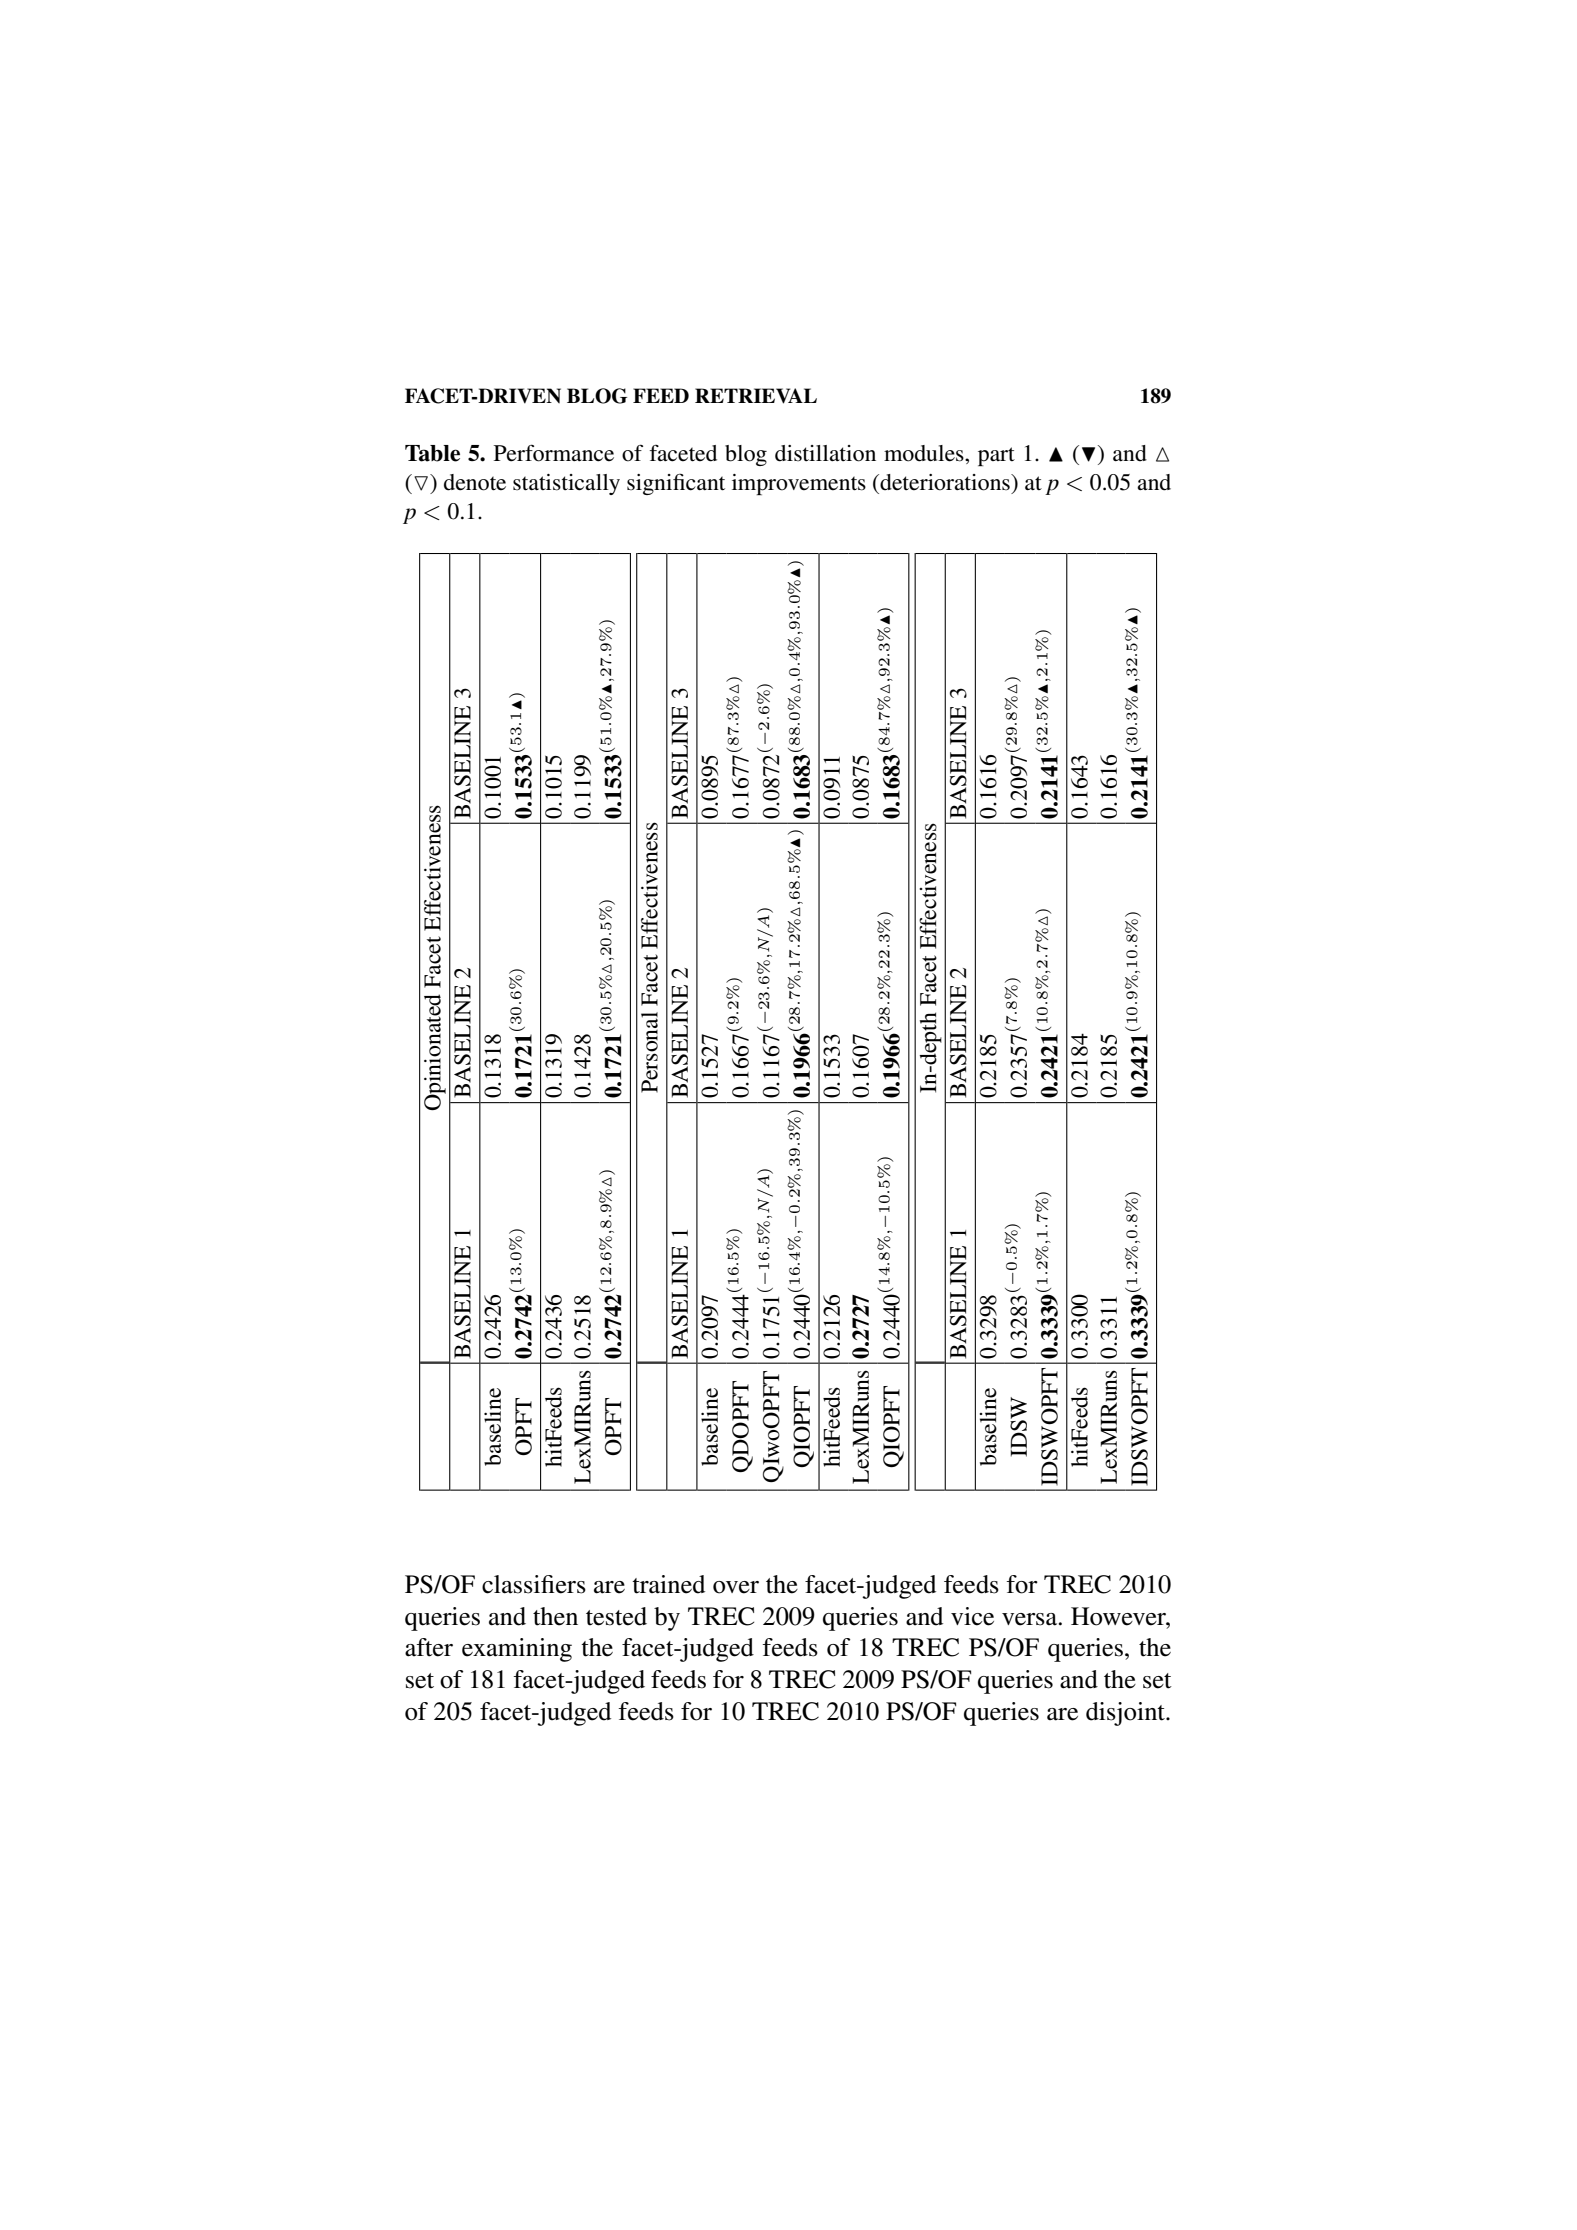 This screenshot has width=1577, height=2230. I want to click on classifiers, so click(534, 1584).
